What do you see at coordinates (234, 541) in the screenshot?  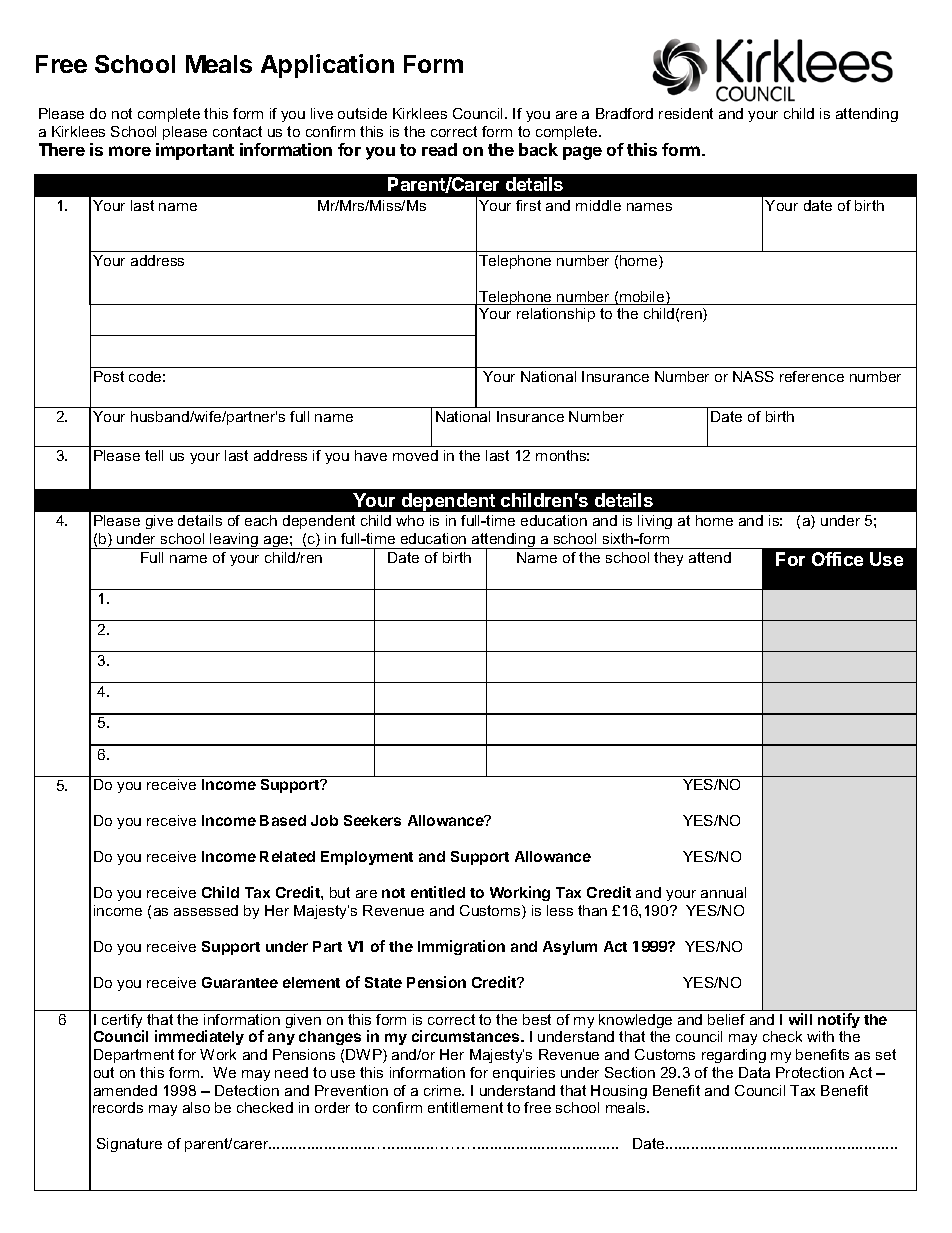 I see `leaving` at bounding box center [234, 541].
